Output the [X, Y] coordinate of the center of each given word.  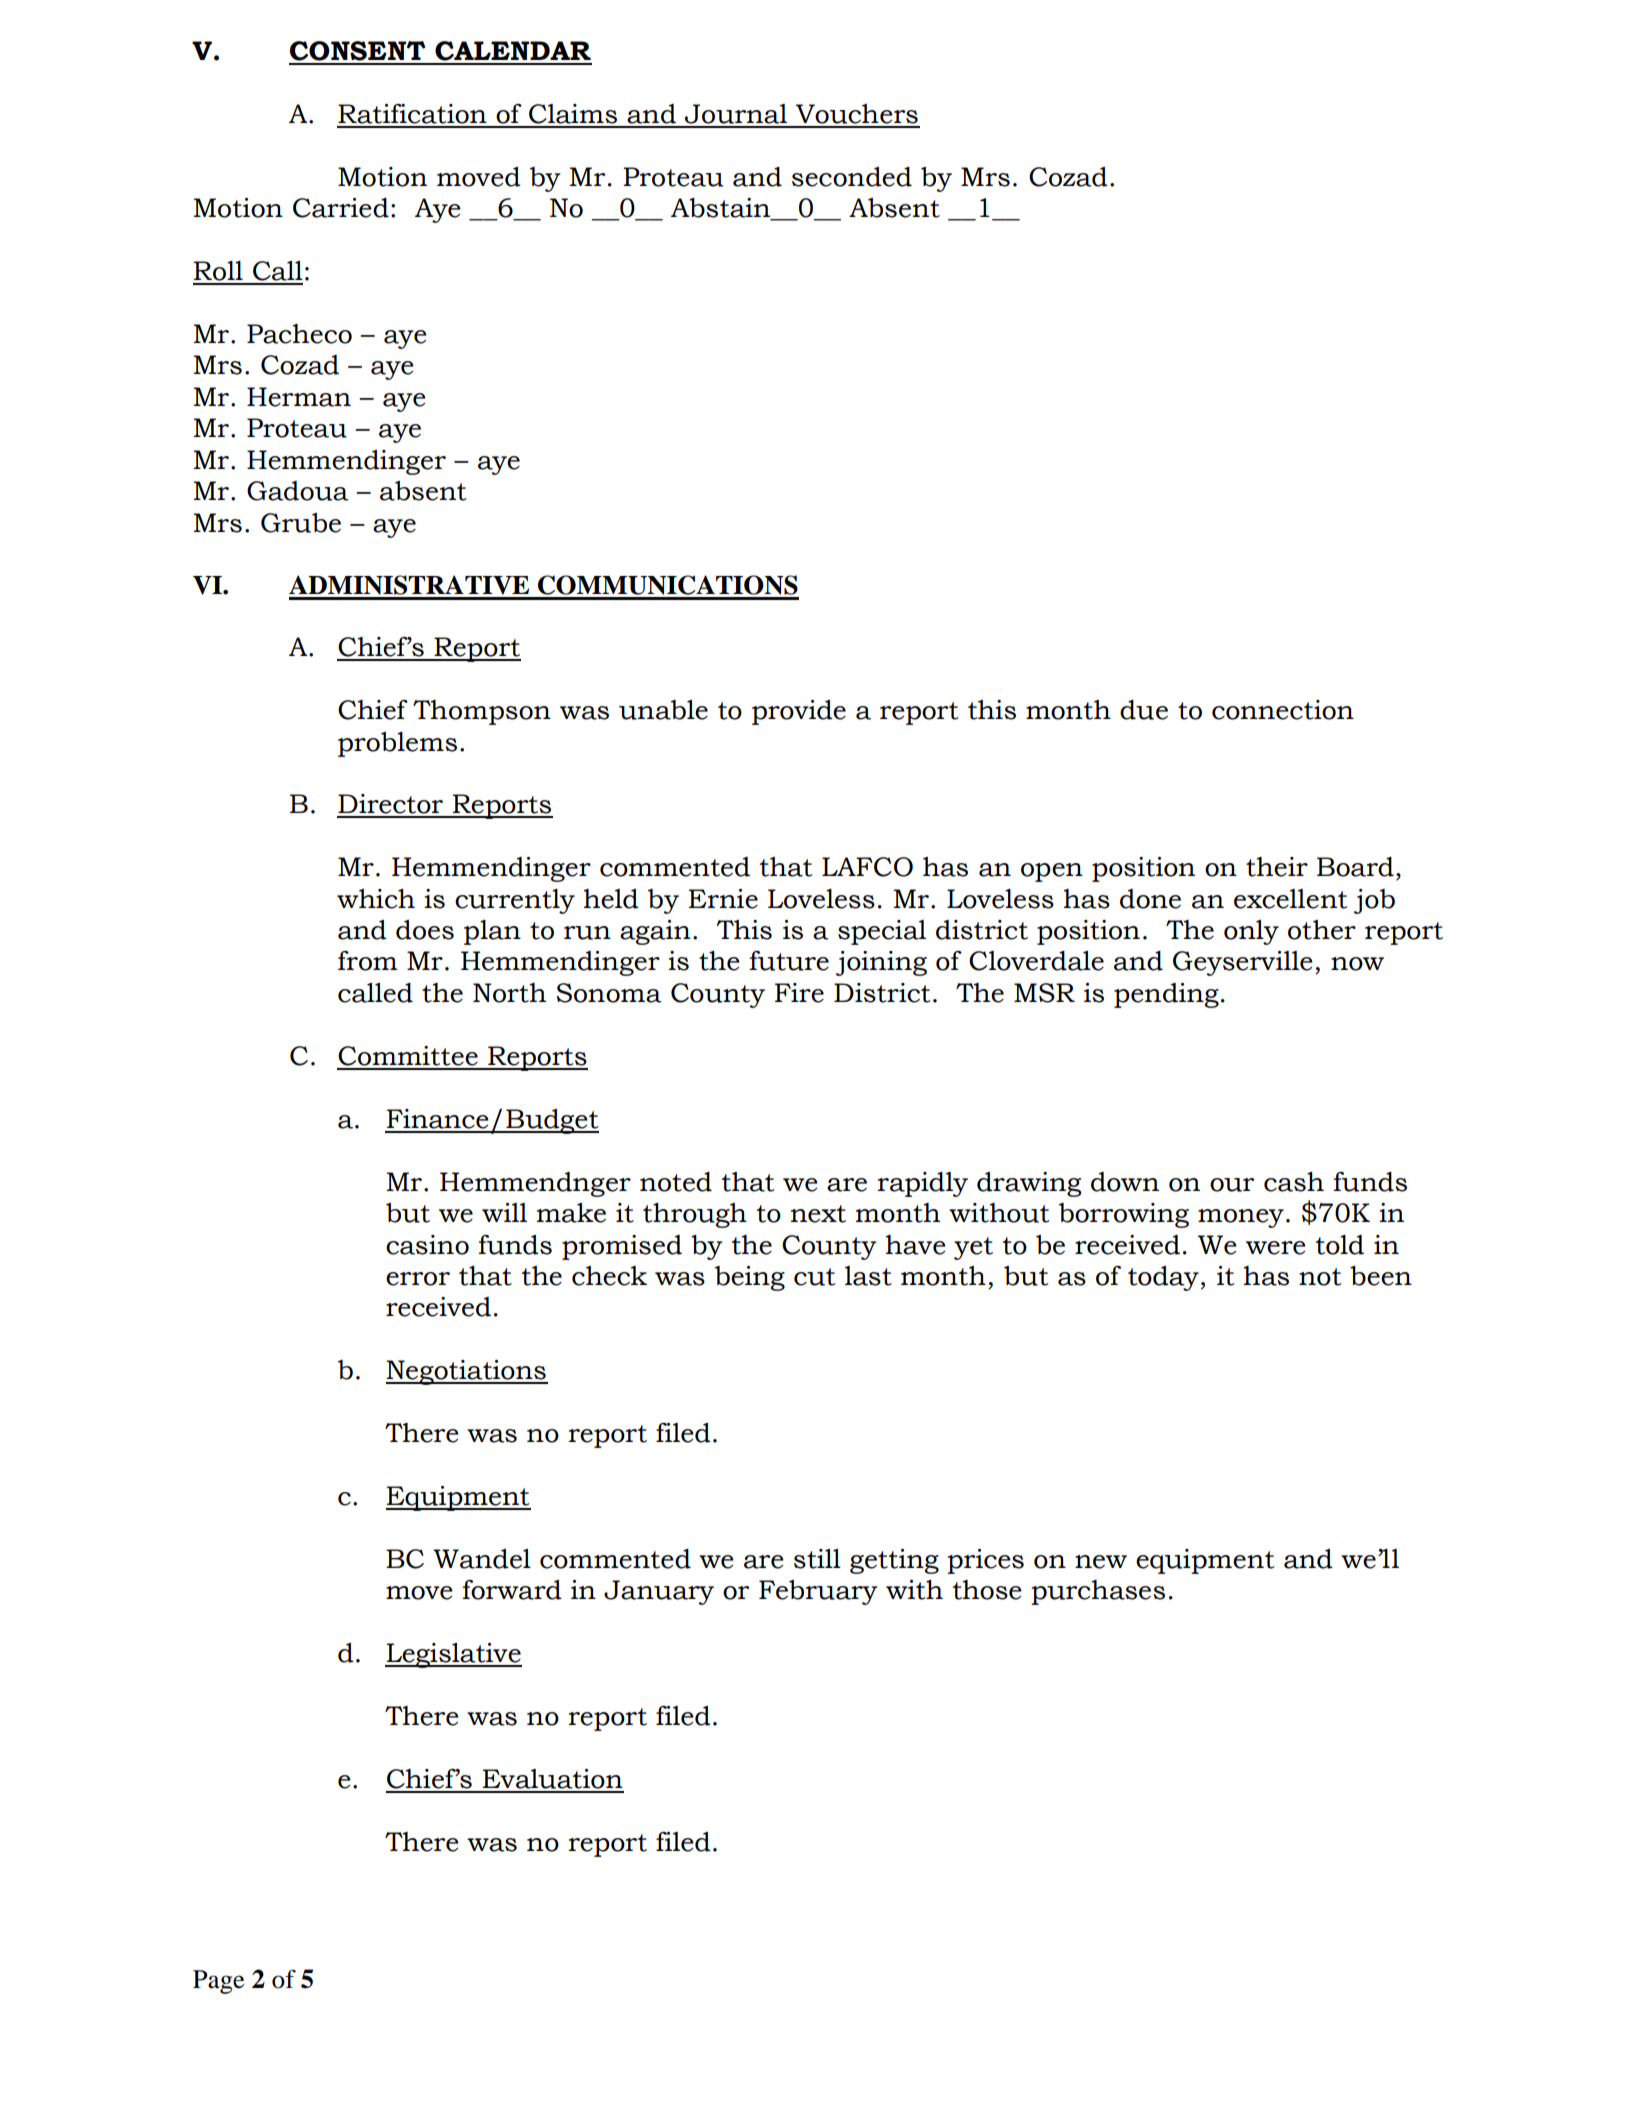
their [1277, 867]
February [818, 1592]
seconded [852, 177]
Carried [341, 208]
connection [1283, 710]
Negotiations [467, 1372]
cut [815, 1277]
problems [397, 744]
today [1163, 1278]
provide [799, 712]
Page [218, 1982]
